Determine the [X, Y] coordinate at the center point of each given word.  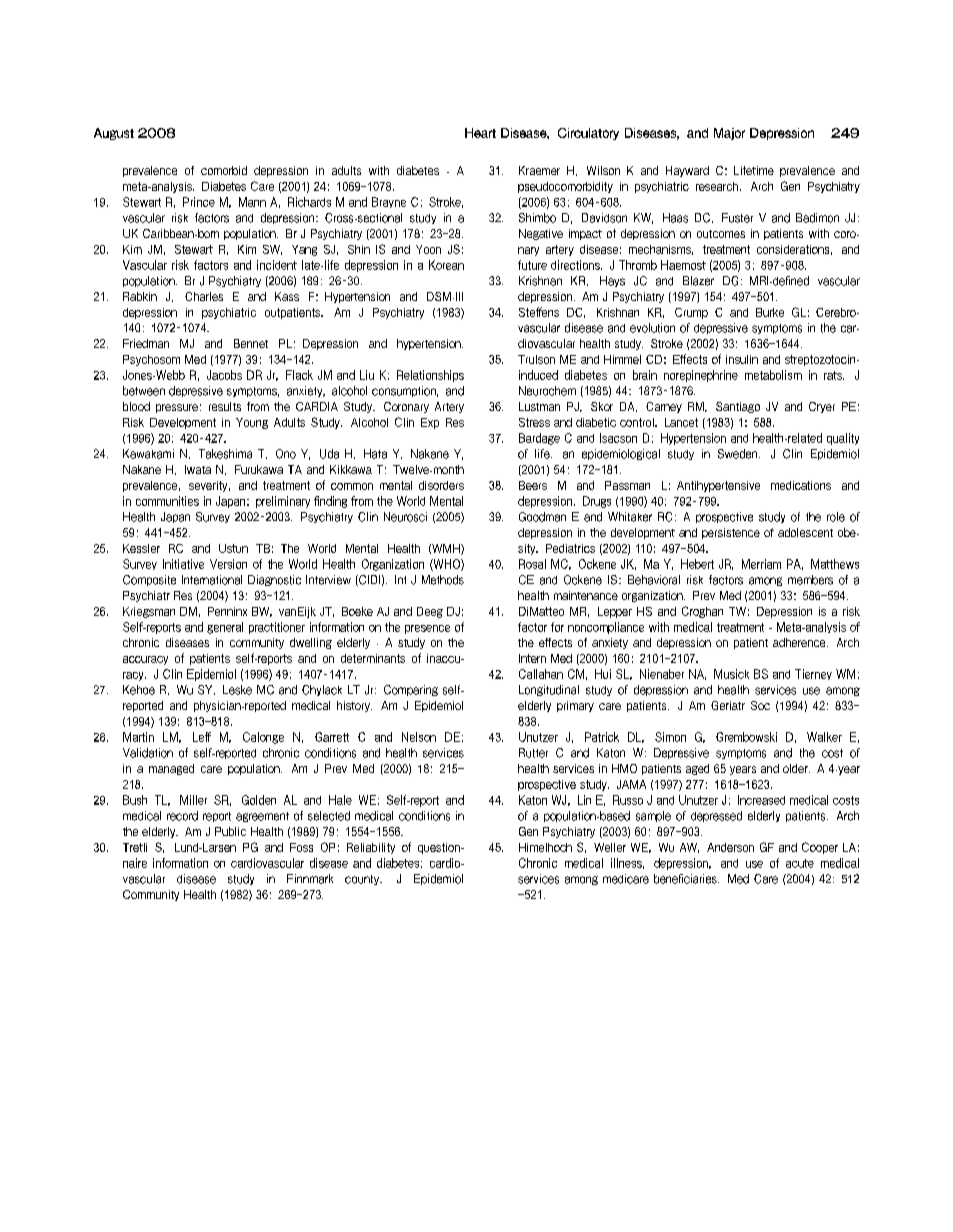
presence [427, 629]
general [225, 628]
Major [729, 134]
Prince [199, 202]
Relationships [430, 376]
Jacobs [224, 375]
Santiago [738, 407]
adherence [800, 642]
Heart [480, 133]
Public [230, 831]
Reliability [371, 848]
